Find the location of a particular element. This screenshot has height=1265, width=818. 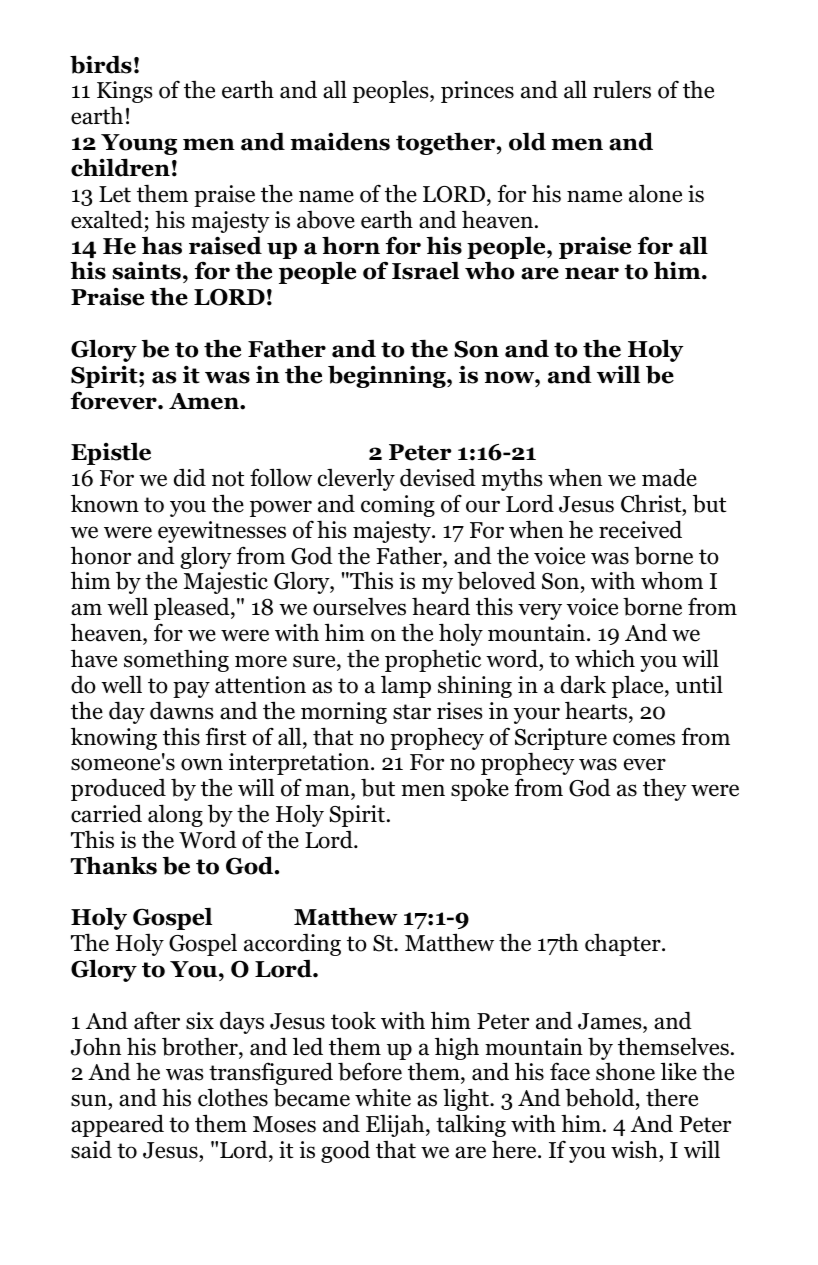

Kings is located at coordinates (124, 92).
